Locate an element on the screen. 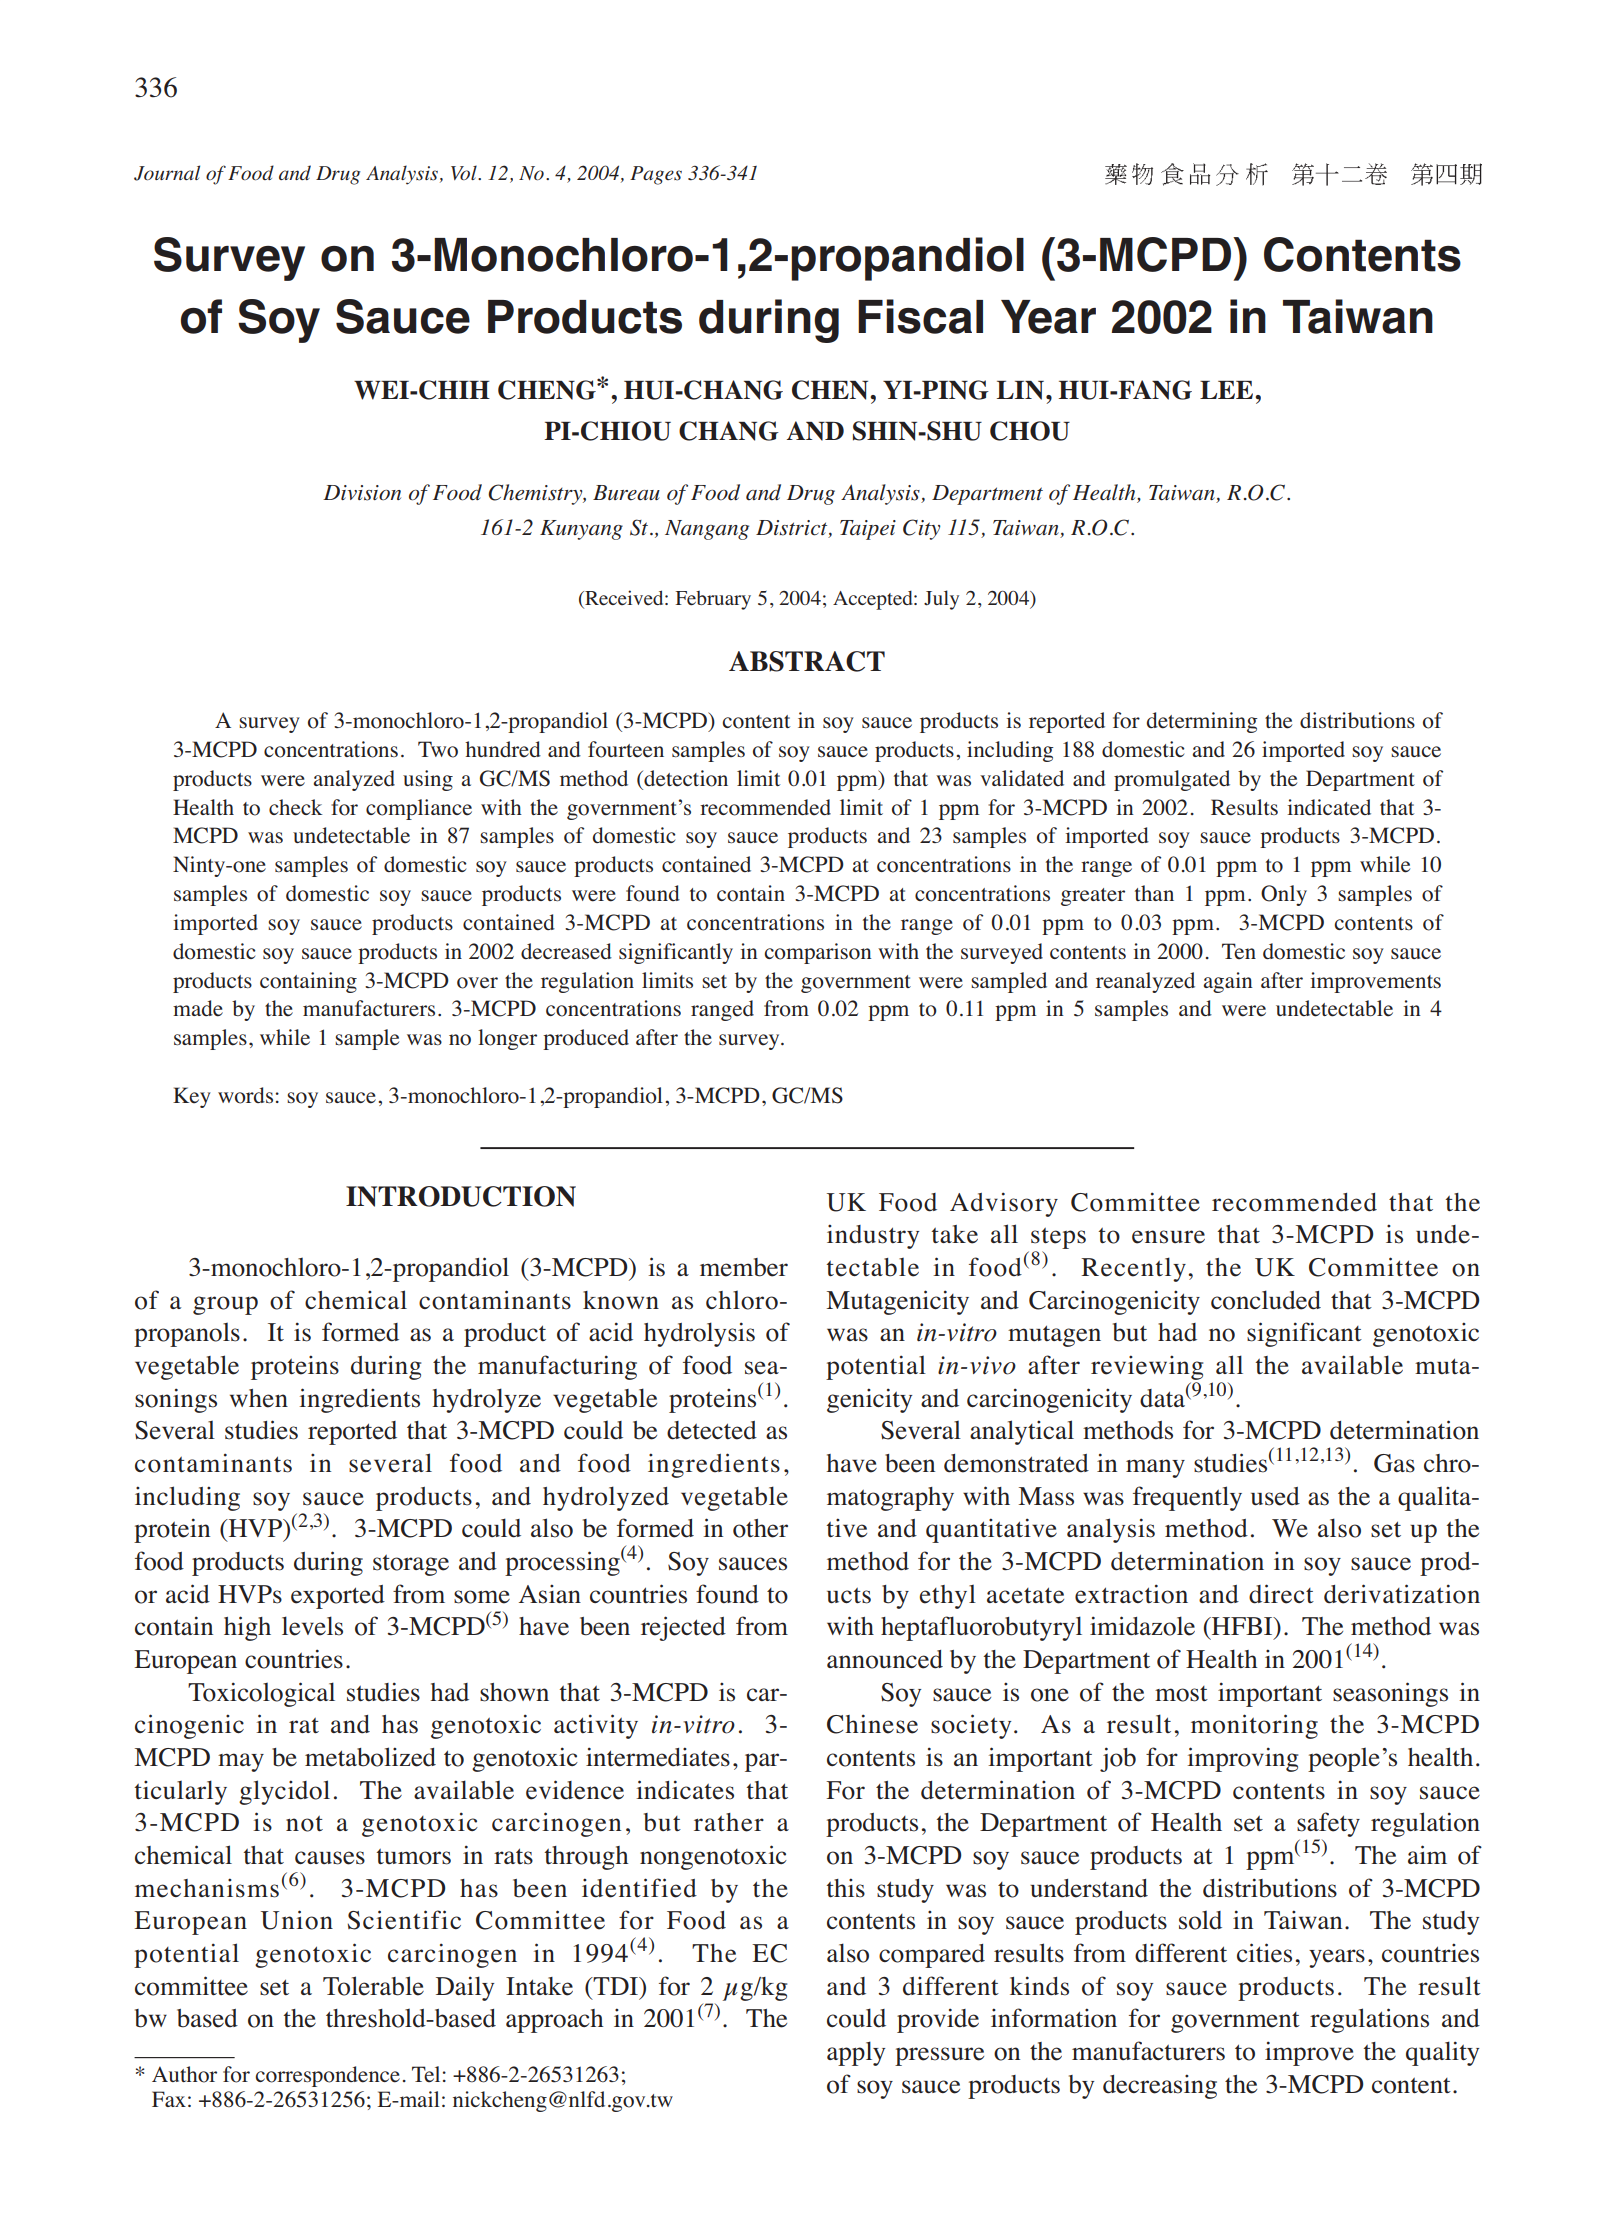  determining is located at coordinates (1202, 722).
